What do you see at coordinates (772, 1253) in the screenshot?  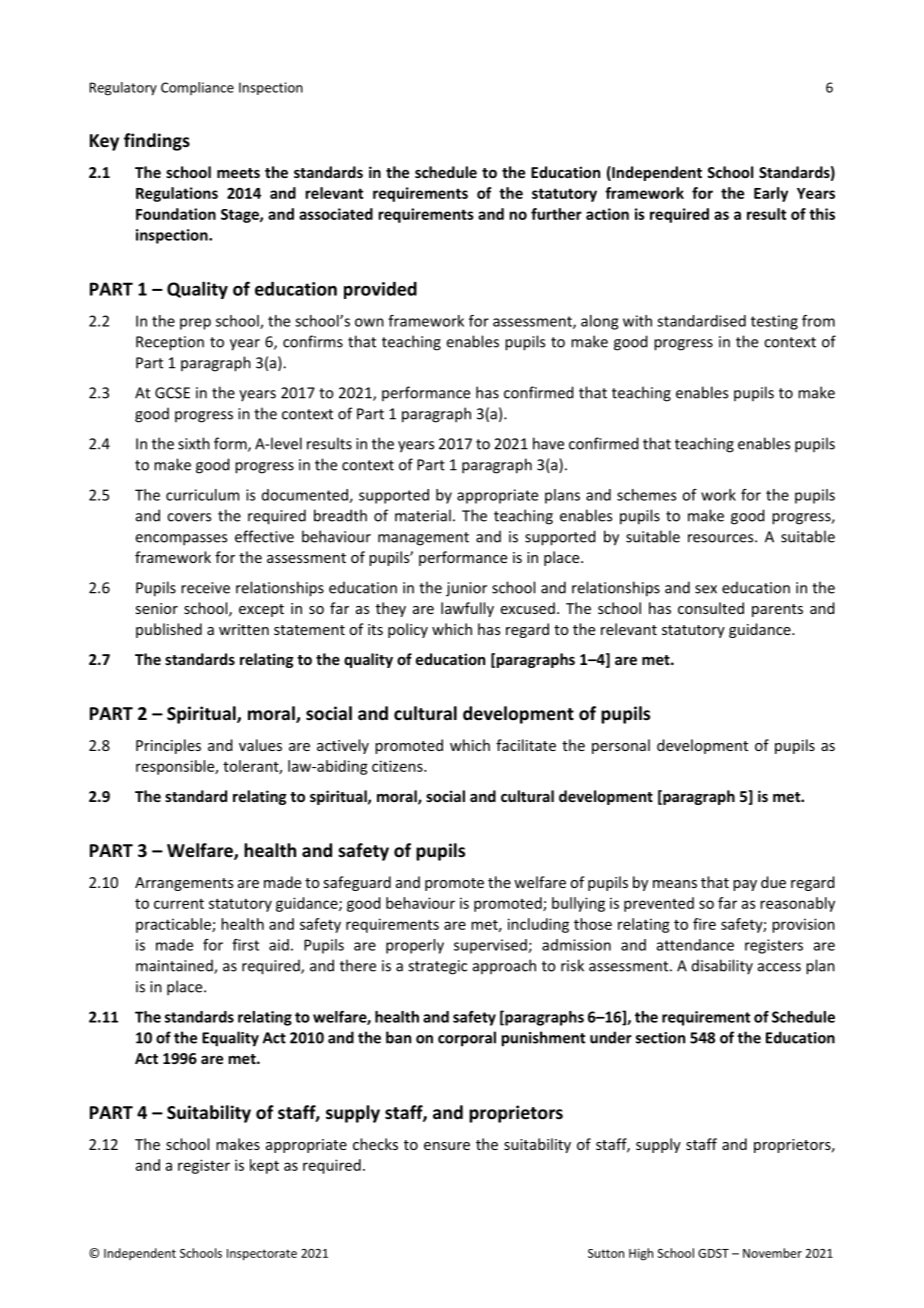 I see `November` at bounding box center [772, 1253].
